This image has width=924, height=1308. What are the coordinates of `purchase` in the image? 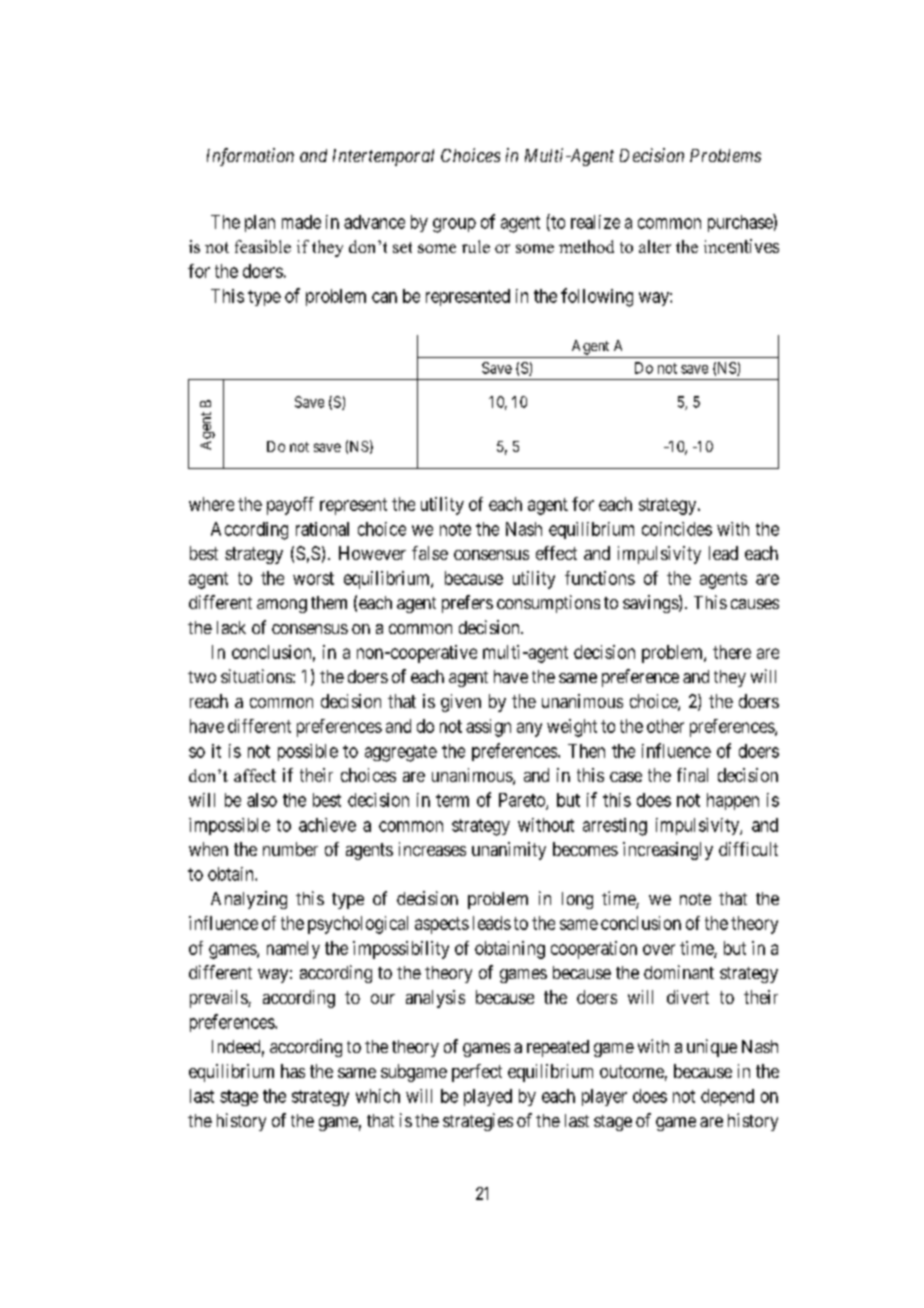 It's located at (741, 223).
